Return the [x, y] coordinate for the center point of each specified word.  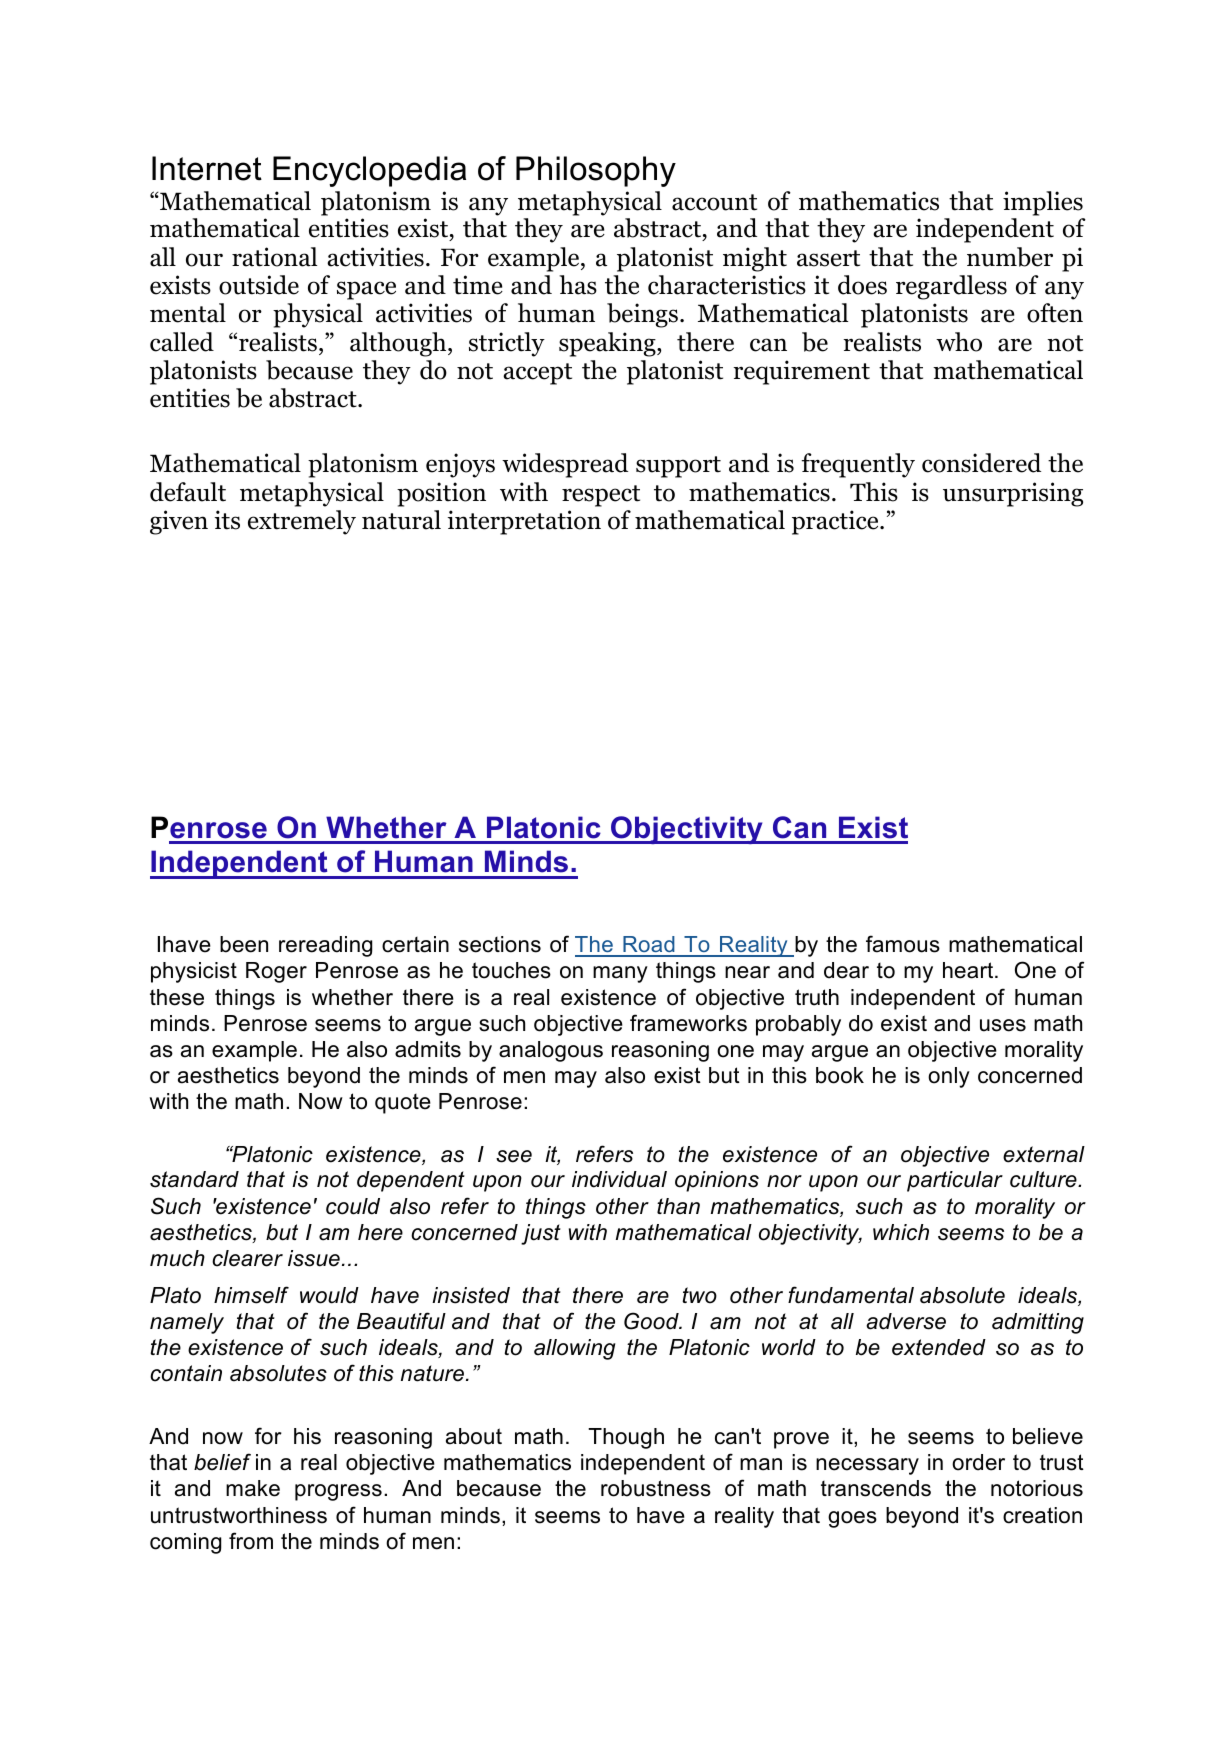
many [620, 974]
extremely [302, 522]
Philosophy [596, 171]
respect [601, 496]
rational [274, 257]
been [244, 944]
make [253, 1488]
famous [903, 944]
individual [619, 1179]
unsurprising [1013, 494]
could [353, 1206]
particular [955, 1181]
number [1010, 257]
